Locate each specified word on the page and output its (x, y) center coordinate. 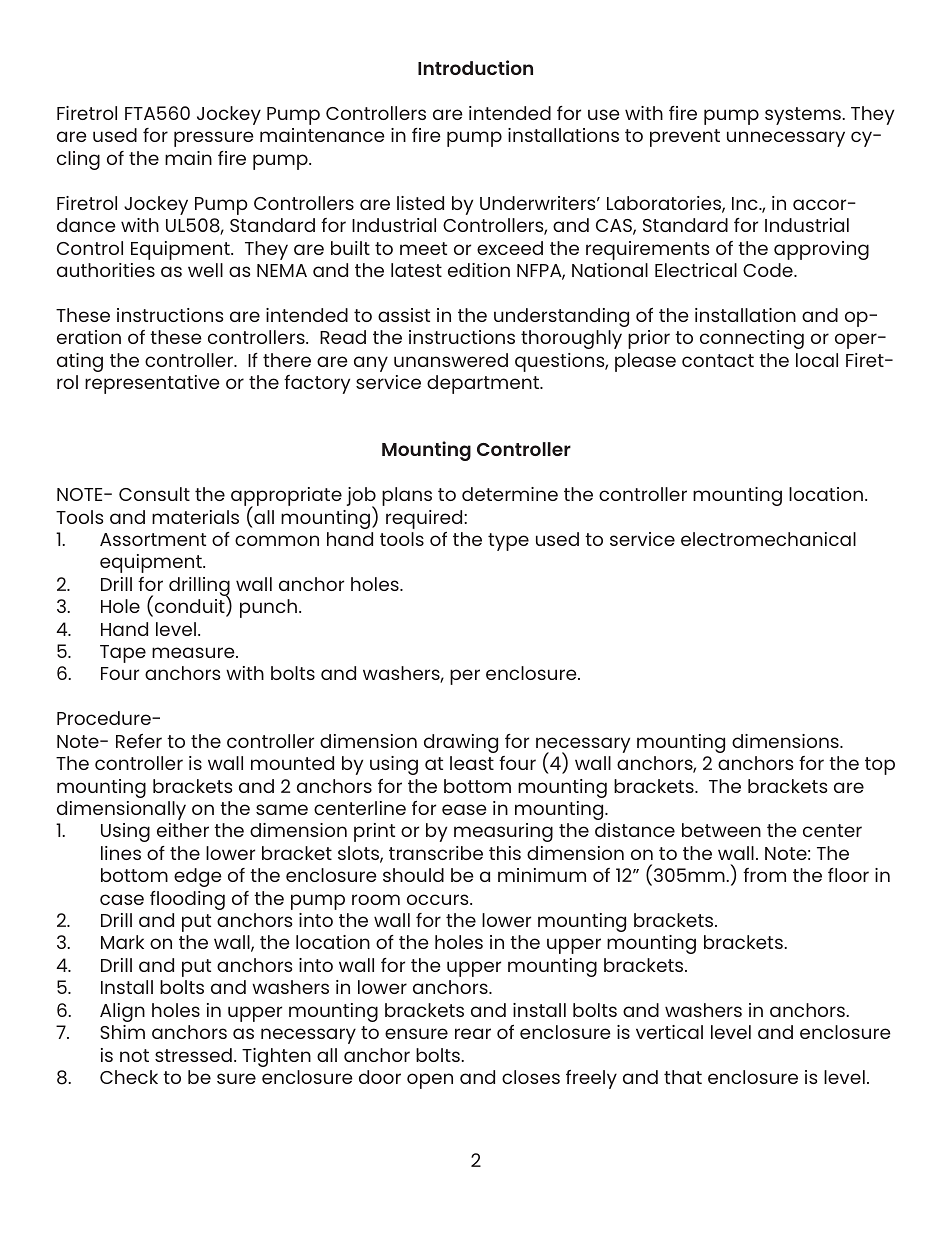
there (287, 360)
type (508, 542)
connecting (752, 339)
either (183, 830)
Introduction (475, 67)
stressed (193, 1055)
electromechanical (768, 539)
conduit (189, 607)
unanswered (451, 360)
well (205, 270)
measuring (503, 832)
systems (804, 116)
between (721, 830)
